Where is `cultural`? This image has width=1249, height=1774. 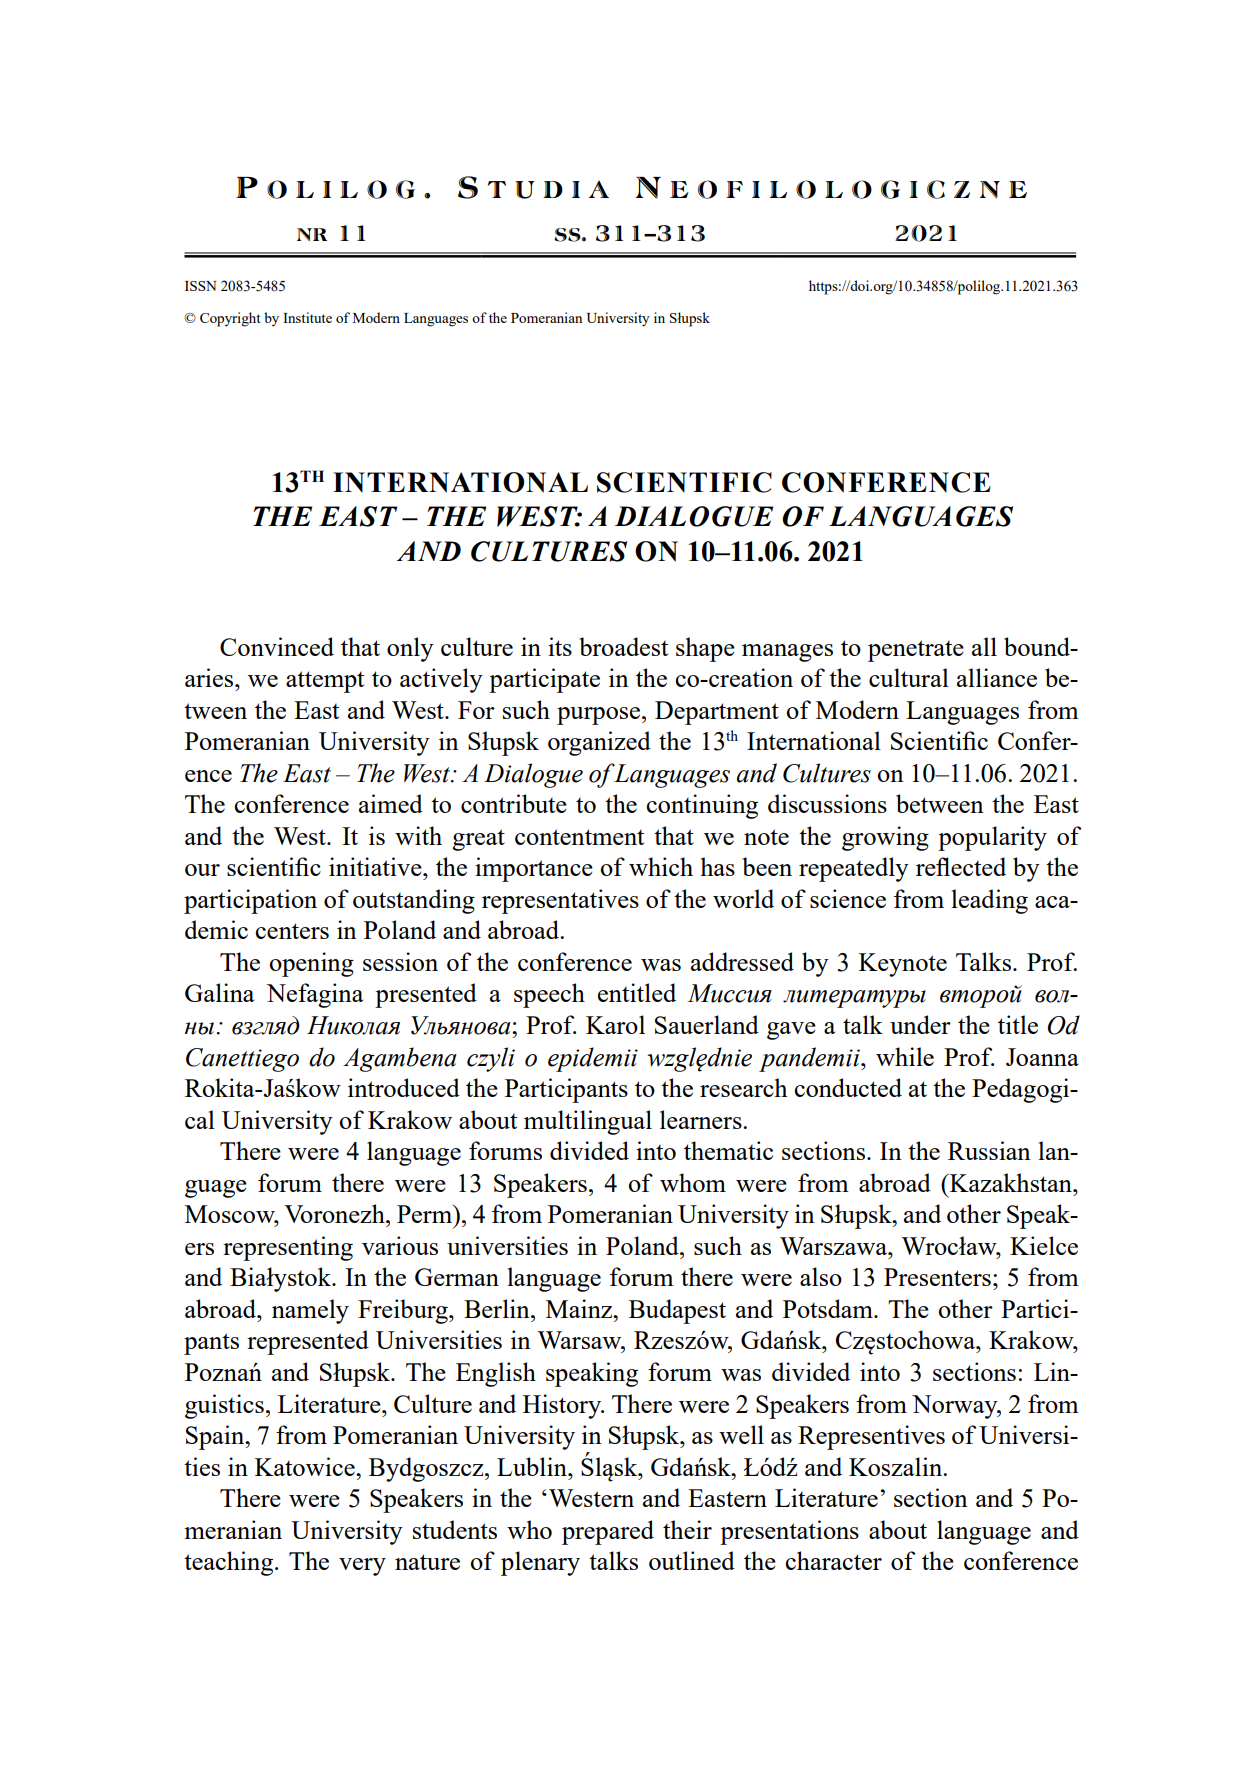
cultural is located at coordinates (909, 677).
